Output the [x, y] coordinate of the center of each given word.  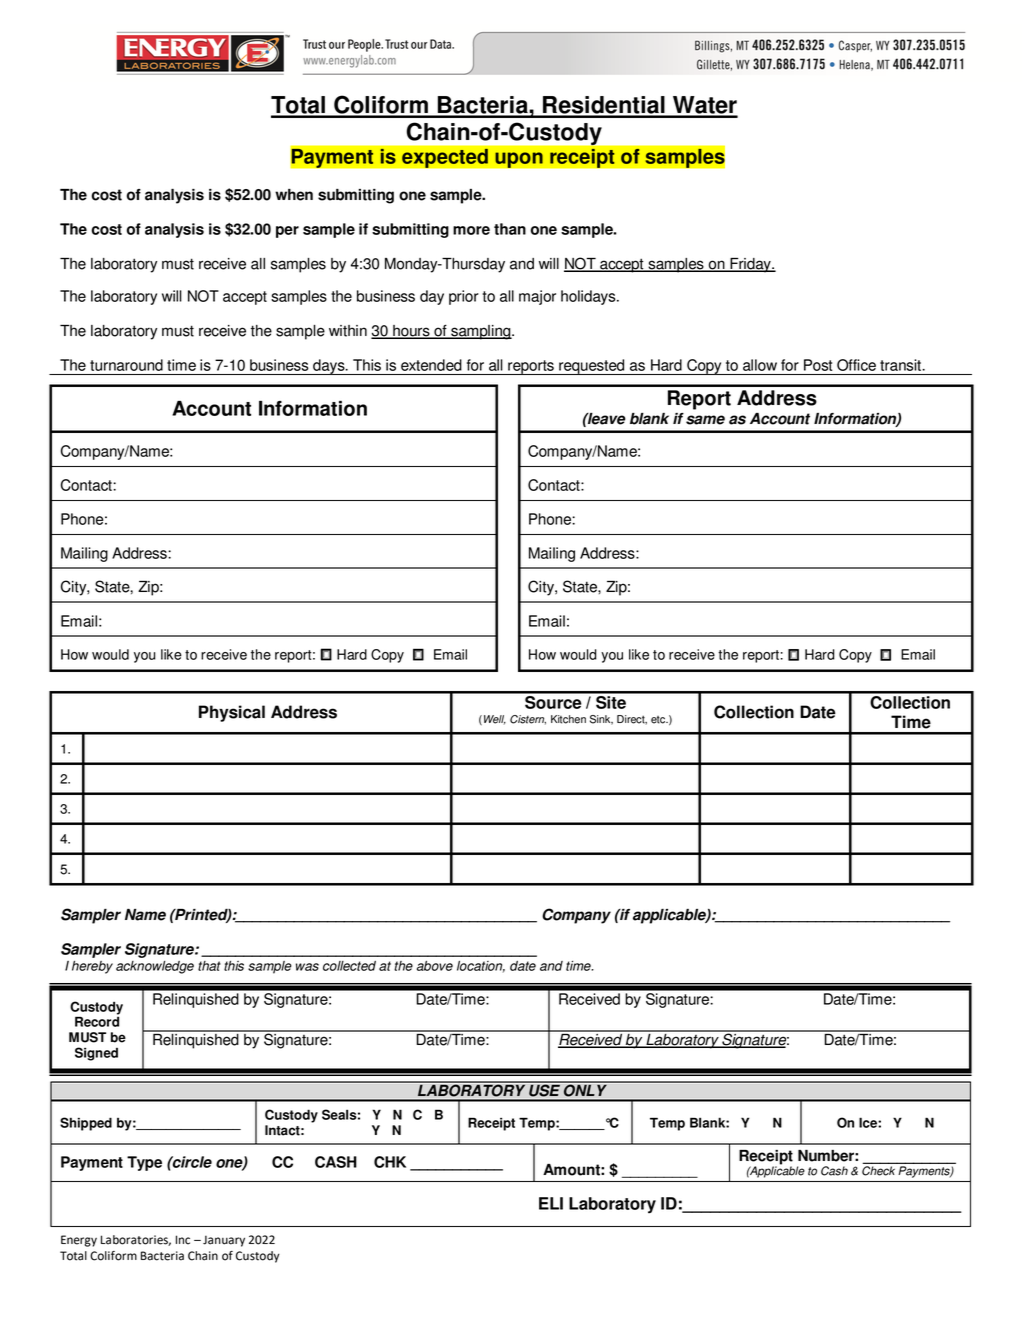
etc [659, 720]
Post [818, 365]
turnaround [126, 365]
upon [519, 160]
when [294, 195]
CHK [390, 1162]
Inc [183, 1240]
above [435, 966]
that [209, 966]
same [705, 420]
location [481, 967]
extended [431, 365]
